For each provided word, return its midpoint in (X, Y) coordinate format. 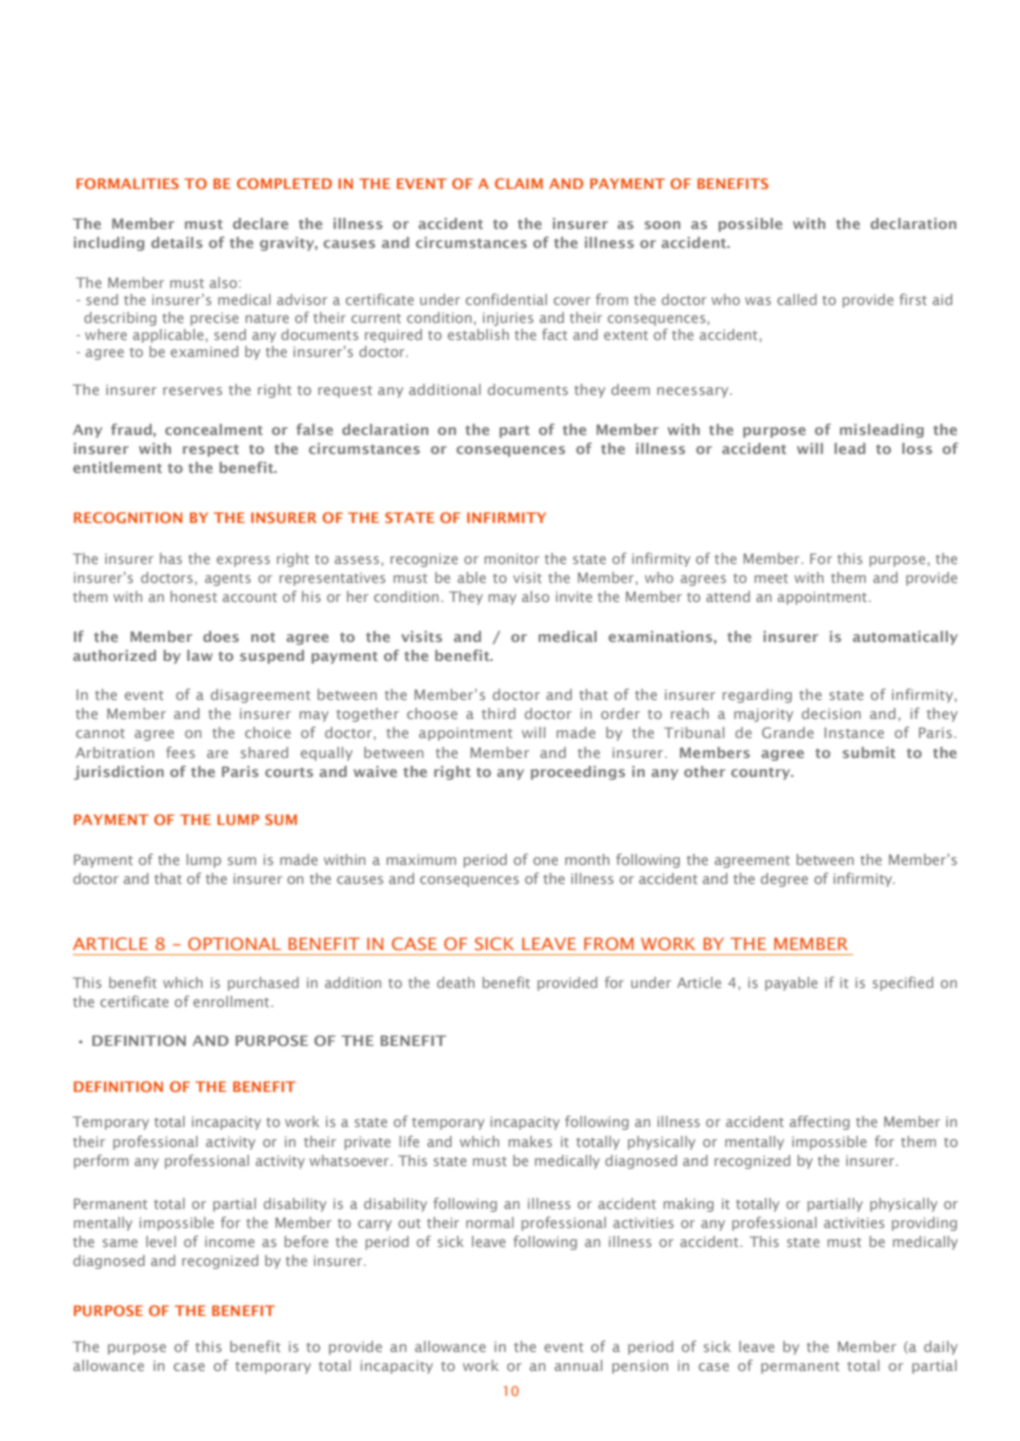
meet (771, 578)
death (456, 982)
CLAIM (519, 183)
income (230, 1241)
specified (903, 983)
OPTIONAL (234, 943)
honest (194, 596)
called (797, 299)
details (177, 242)
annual (578, 1365)
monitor (512, 558)
